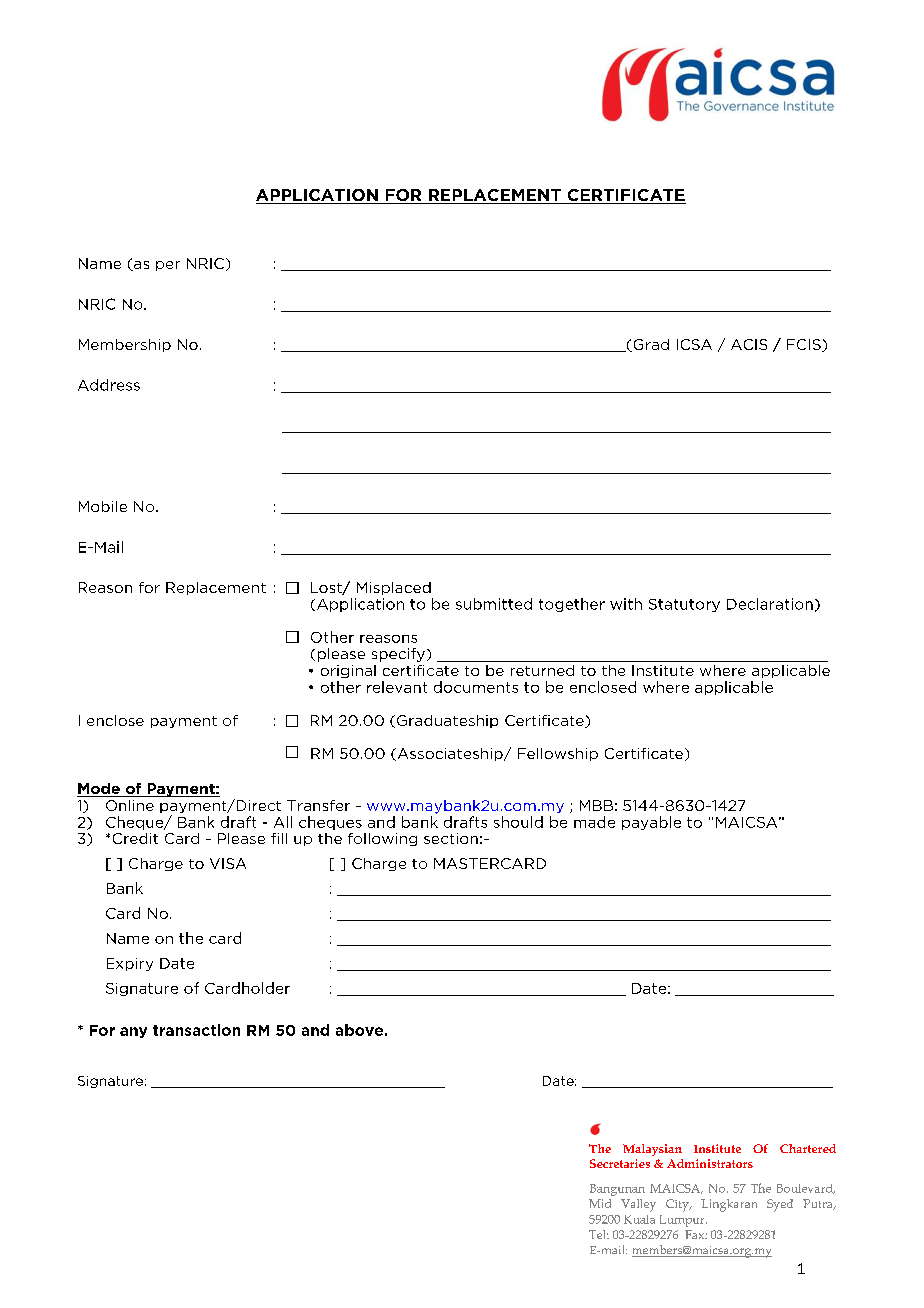 This screenshot has height=1308, width=924. I want to click on Mobile, so click(103, 506).
